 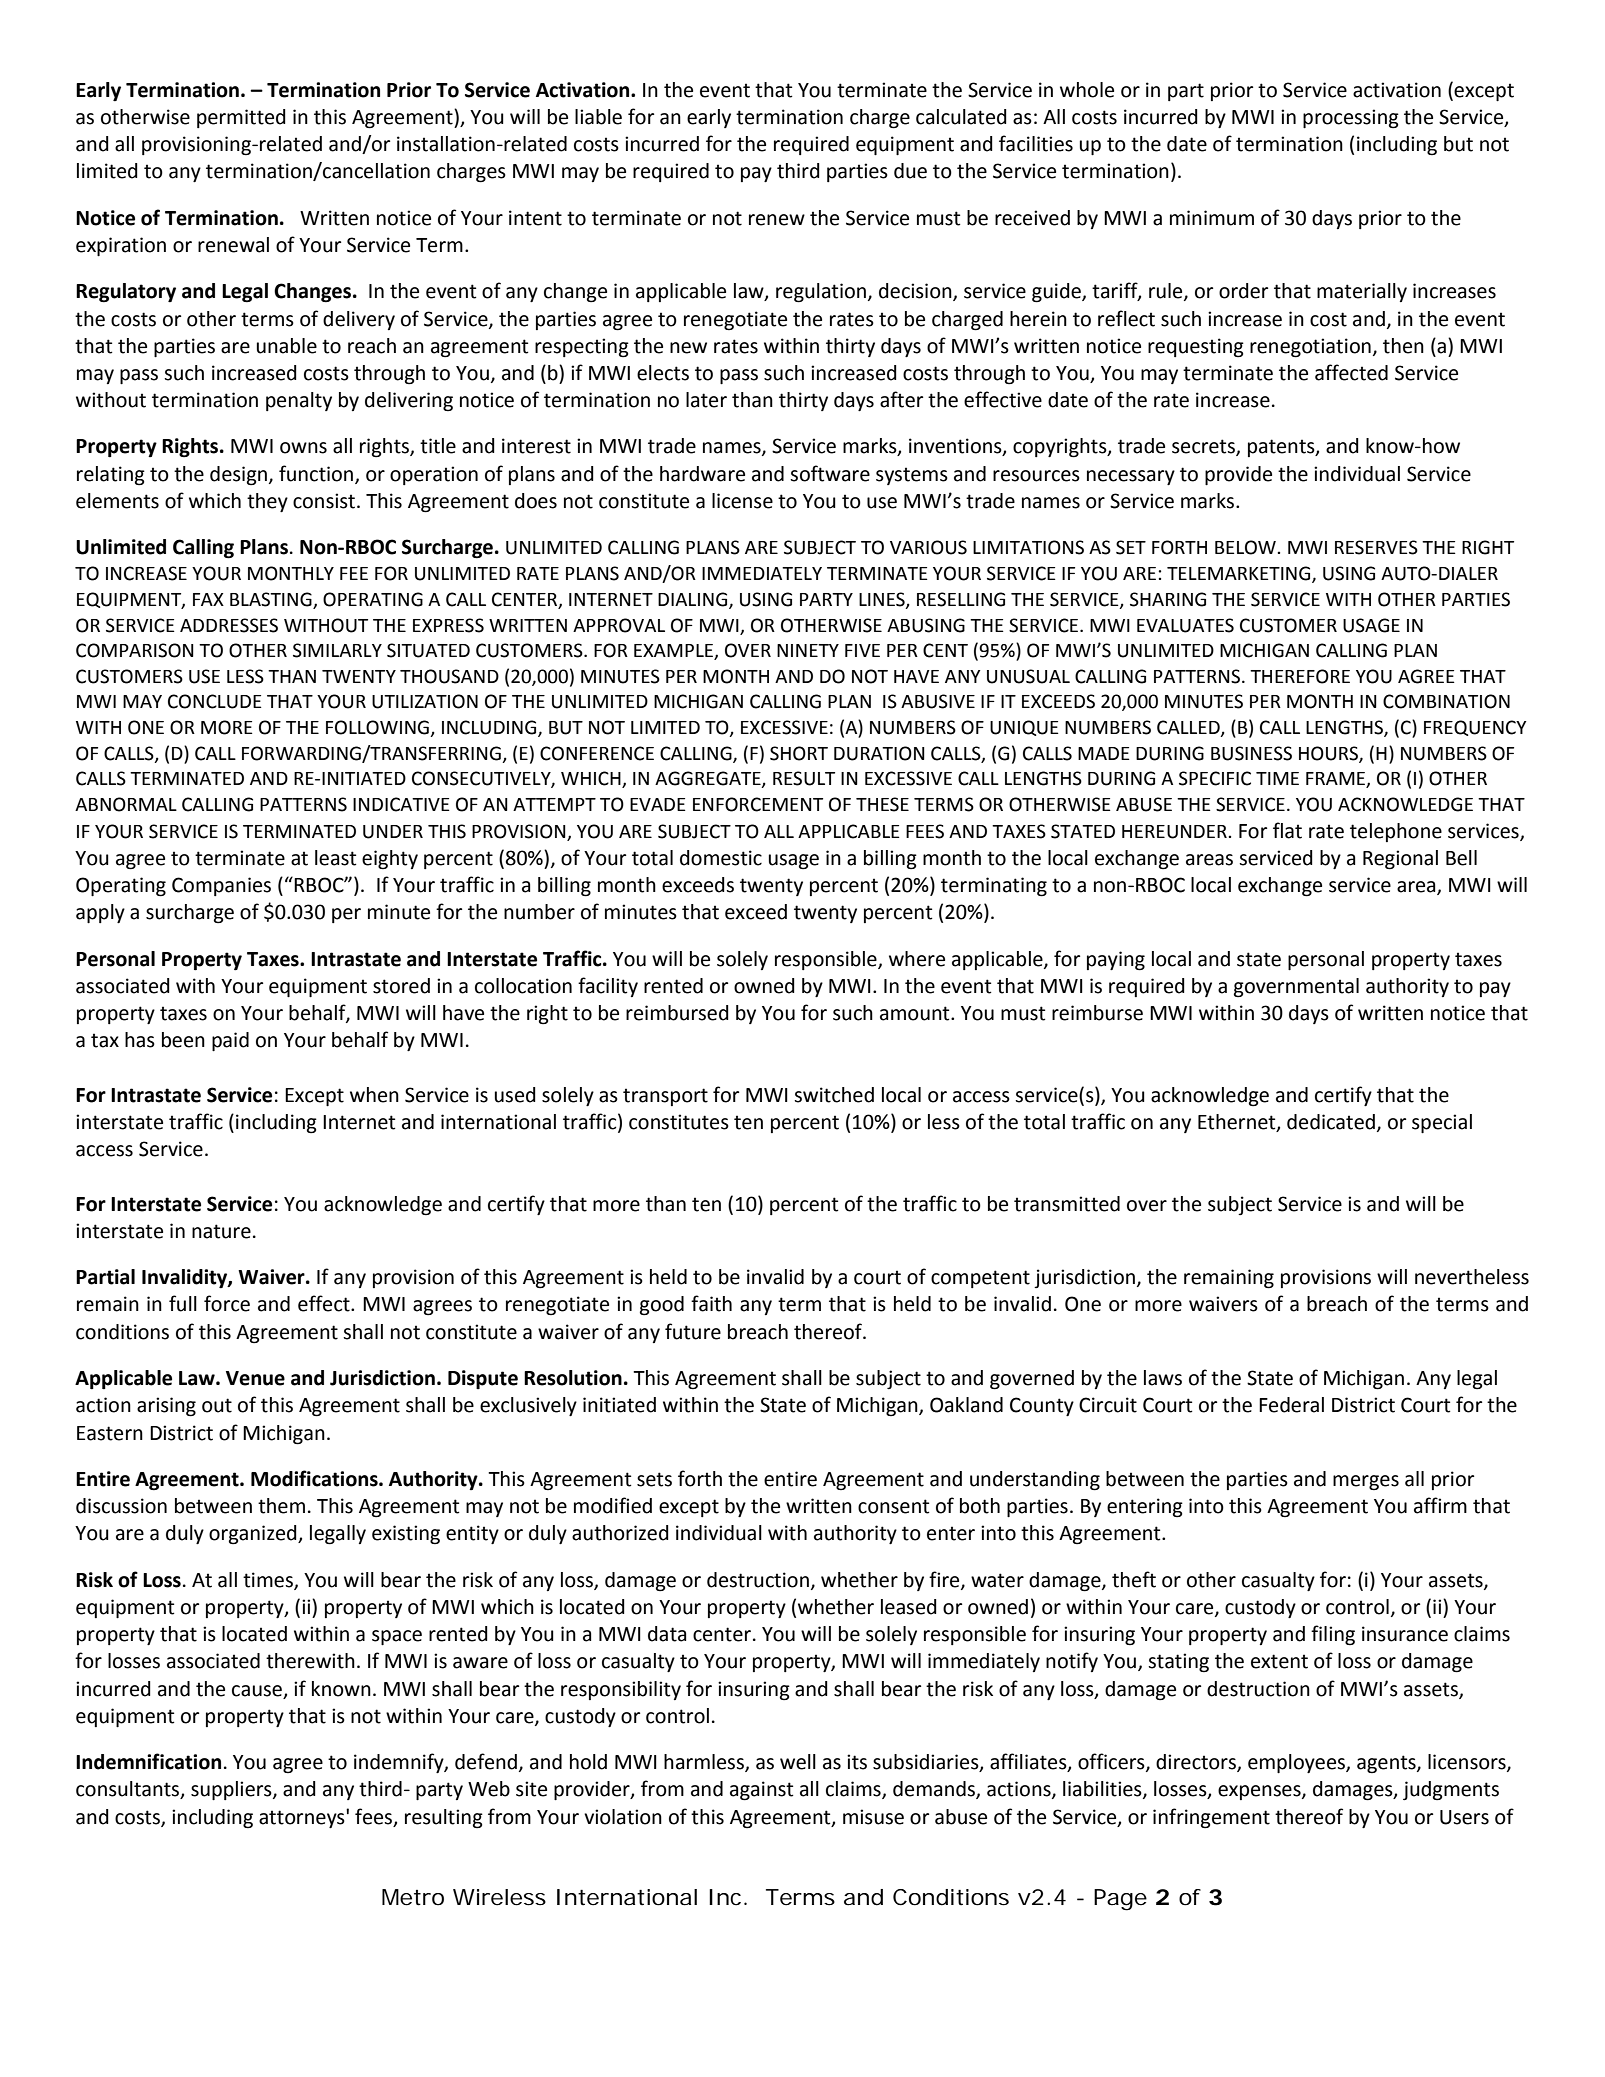 I want to click on SHORT, so click(x=799, y=753).
